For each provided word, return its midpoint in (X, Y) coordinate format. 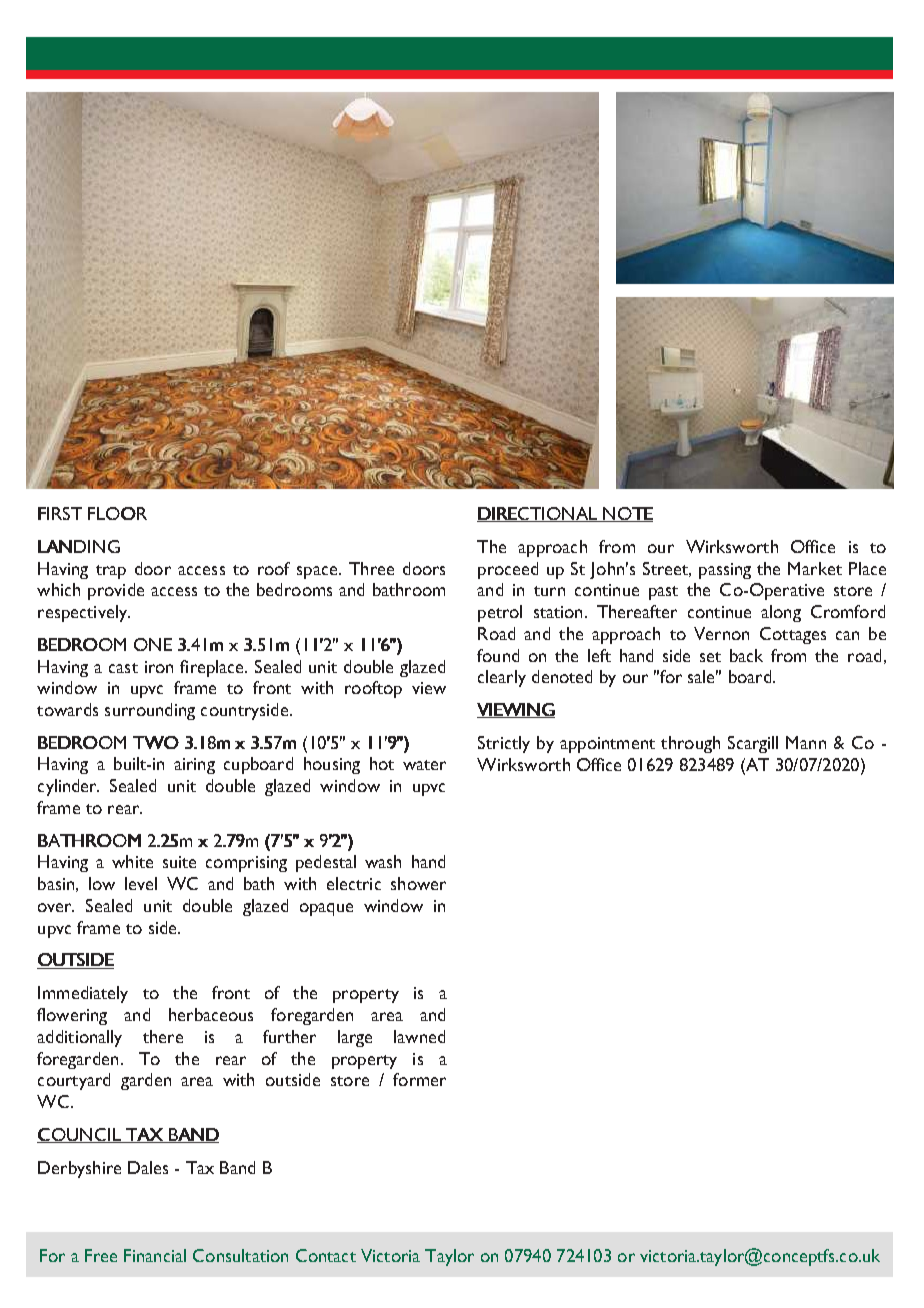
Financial (155, 1255)
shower (418, 883)
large (355, 1038)
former (419, 1079)
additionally (79, 1038)
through (690, 744)
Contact (326, 1255)
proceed (508, 570)
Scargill (753, 744)
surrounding (150, 711)
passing (725, 571)
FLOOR (117, 513)
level (141, 883)
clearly (502, 678)
